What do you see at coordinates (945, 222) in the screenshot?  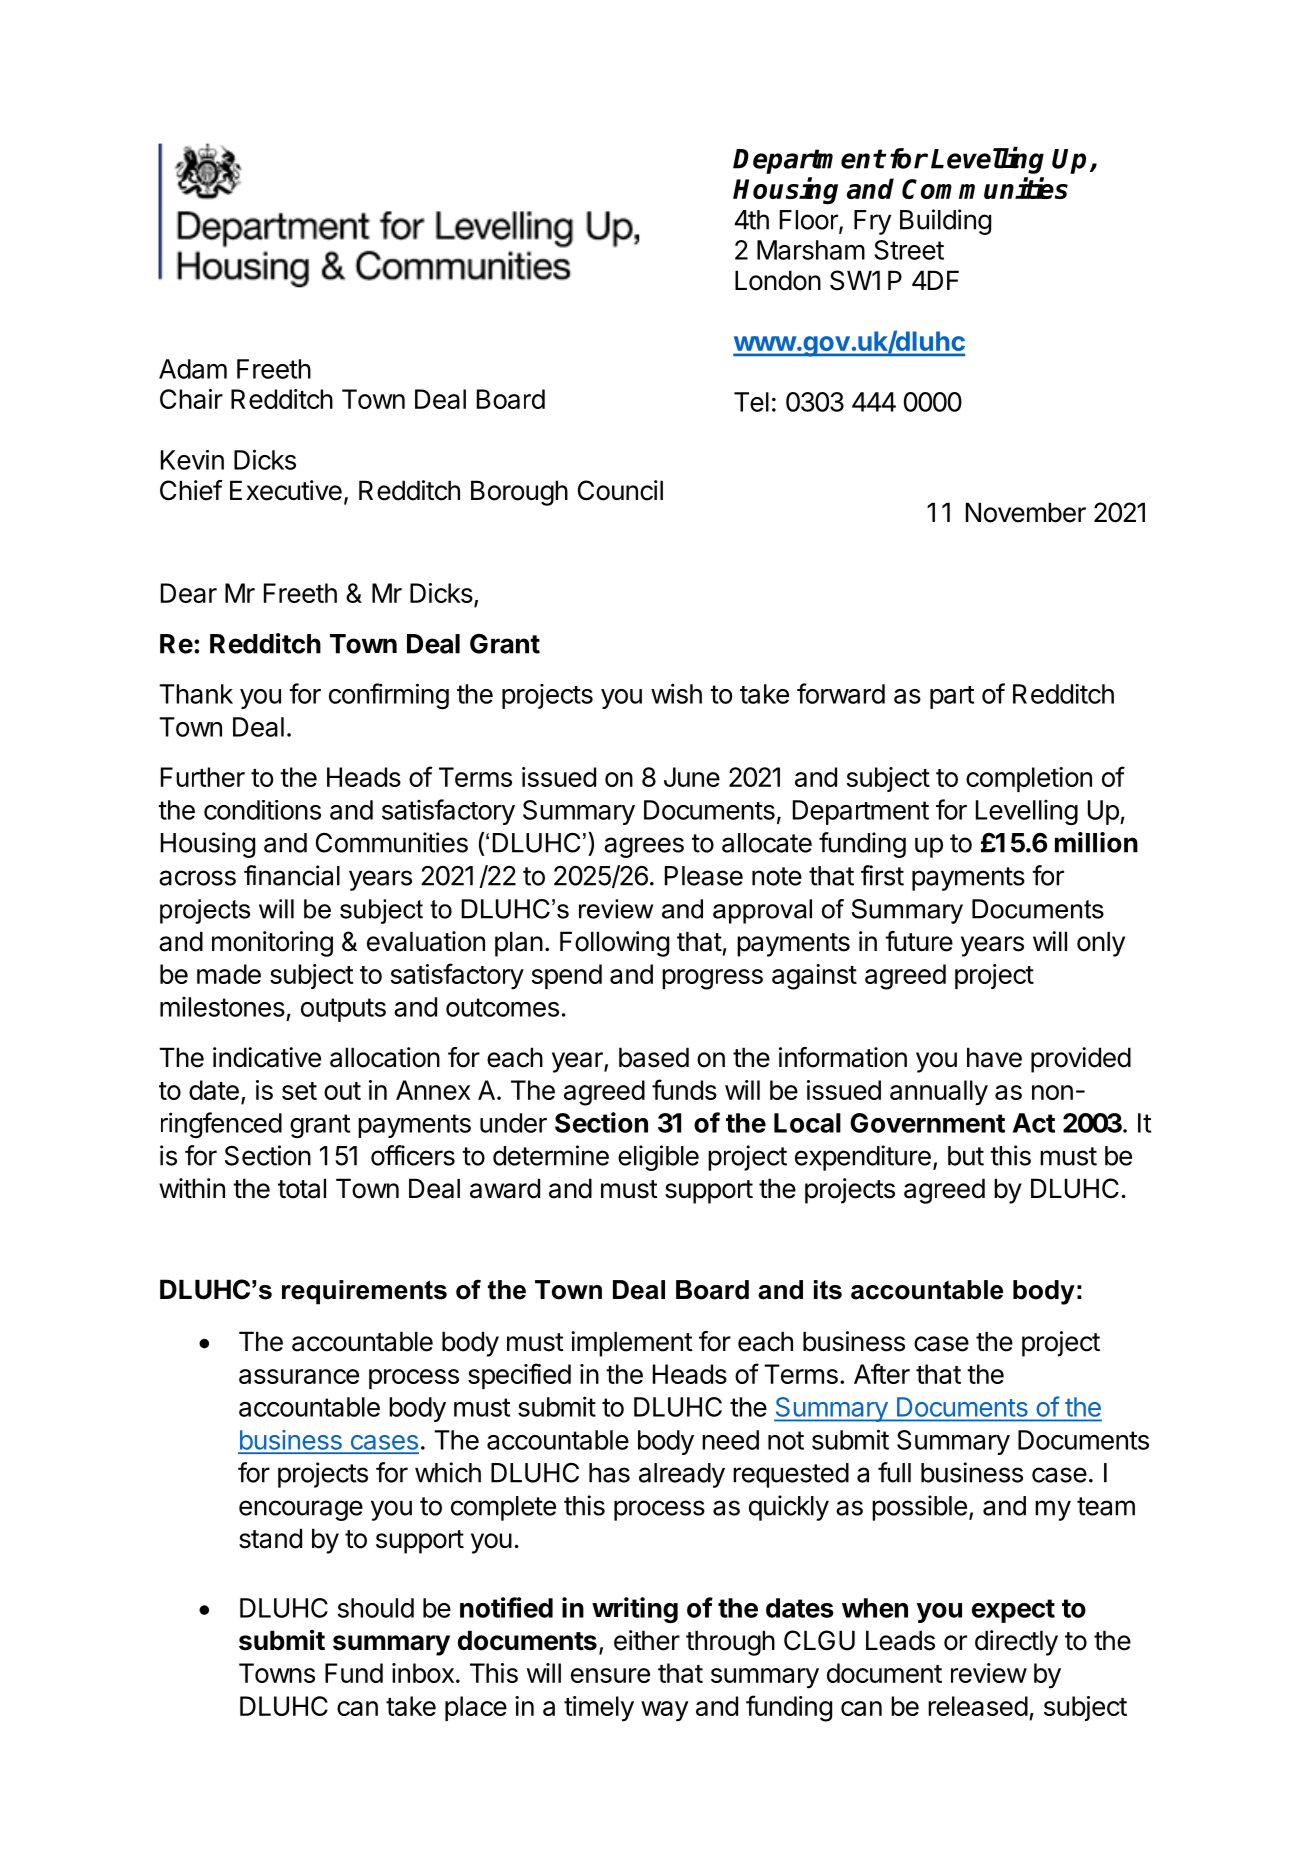 I see `Building` at bounding box center [945, 222].
